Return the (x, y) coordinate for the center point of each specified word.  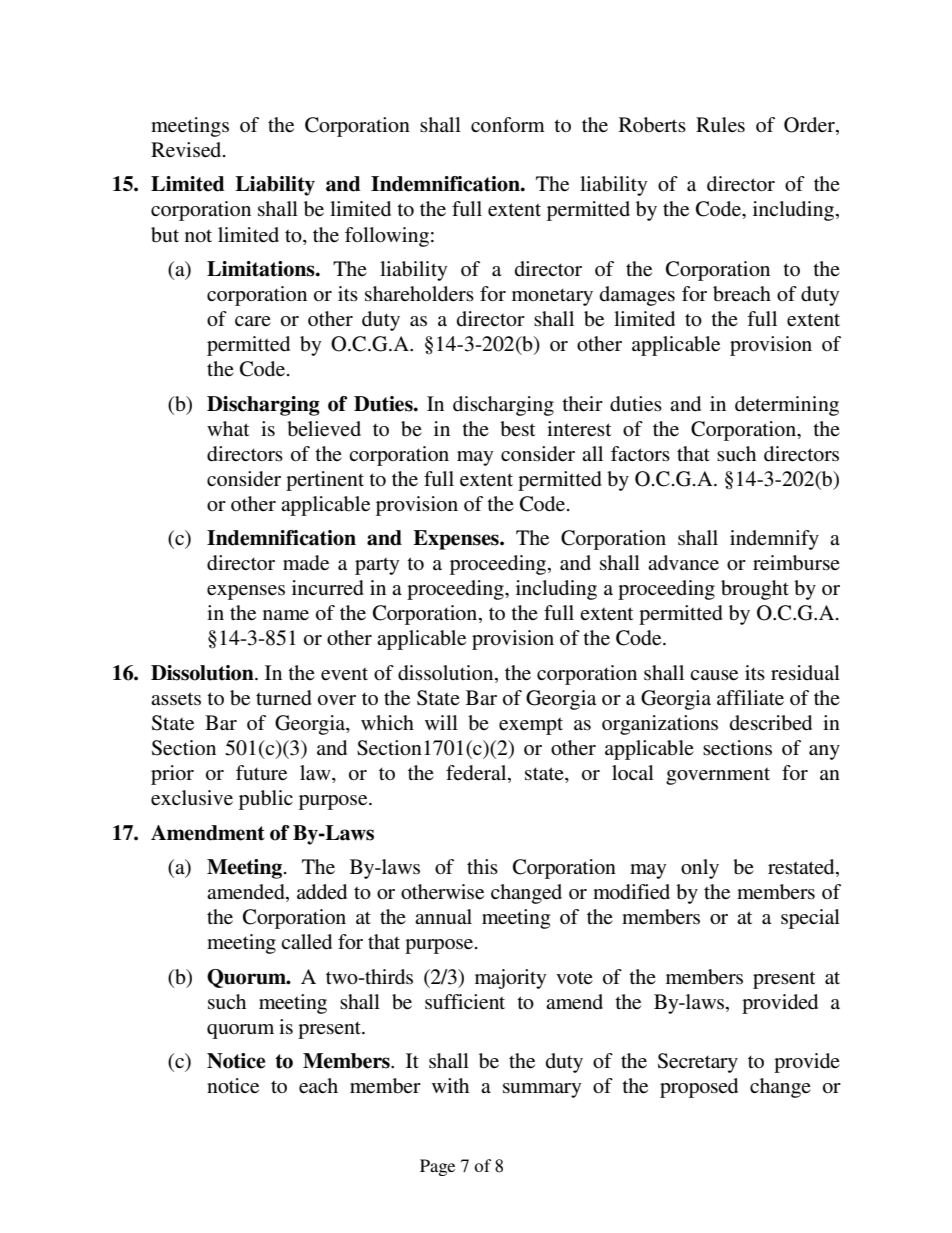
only (700, 869)
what (228, 428)
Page (437, 1167)
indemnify (774, 540)
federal (477, 774)
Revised (187, 150)
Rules (720, 125)
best (517, 429)
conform (508, 125)
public (266, 800)
